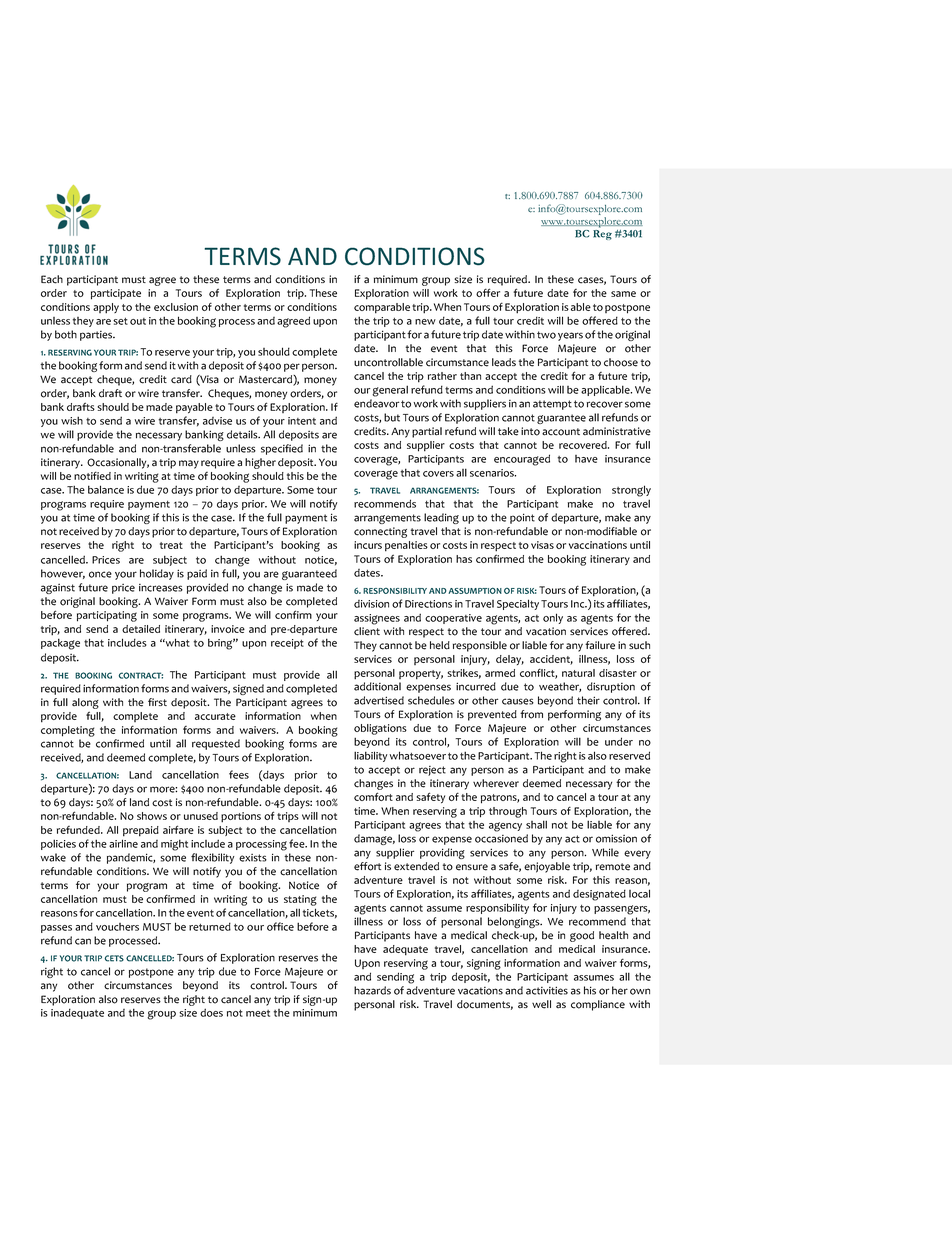 The height and width of the screenshot is (1233, 952). What do you see at coordinates (602, 235) in the screenshot?
I see `Reg` at bounding box center [602, 235].
